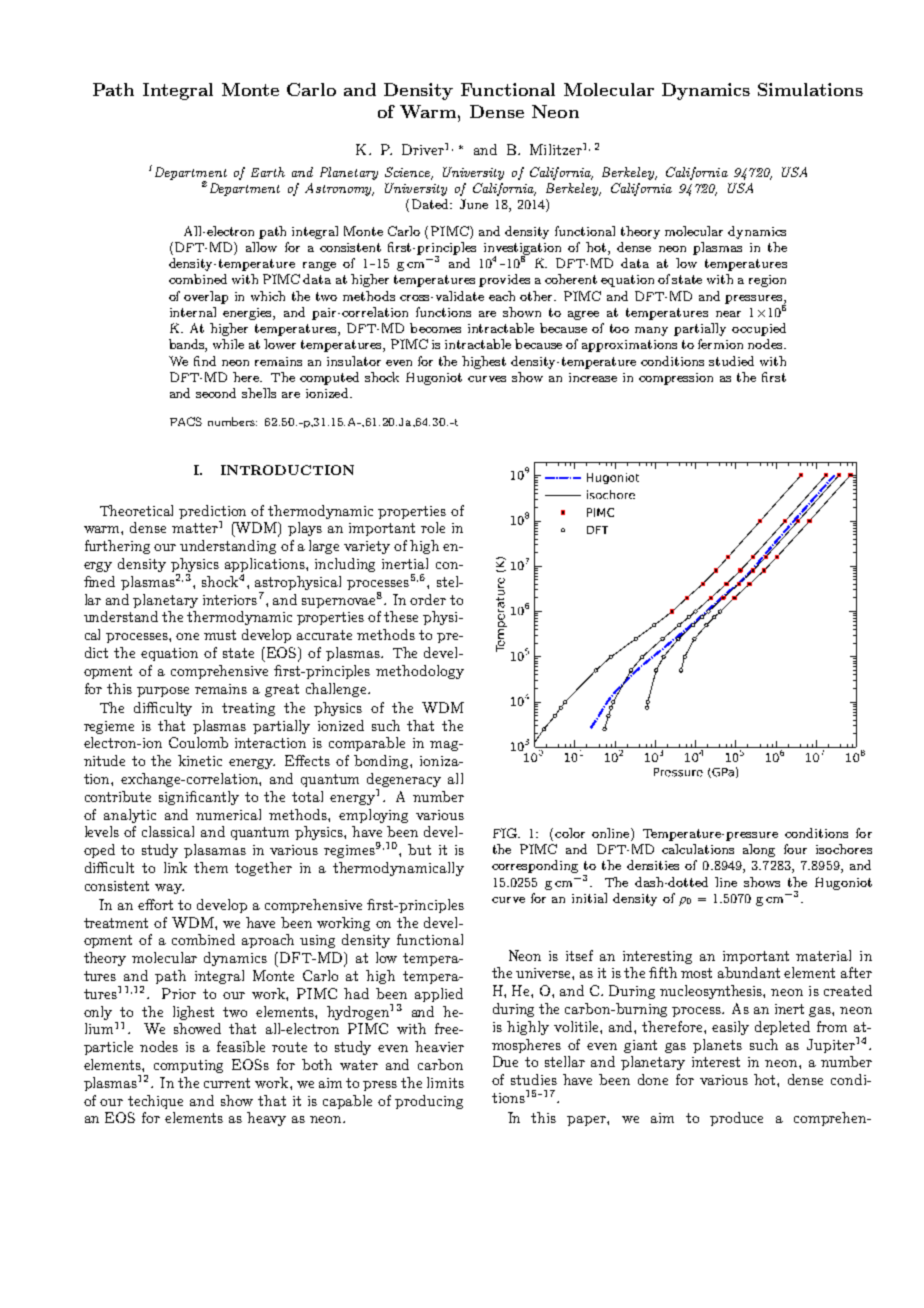 The width and height of the page is (924, 1308). I want to click on limits, so click(445, 1082).
